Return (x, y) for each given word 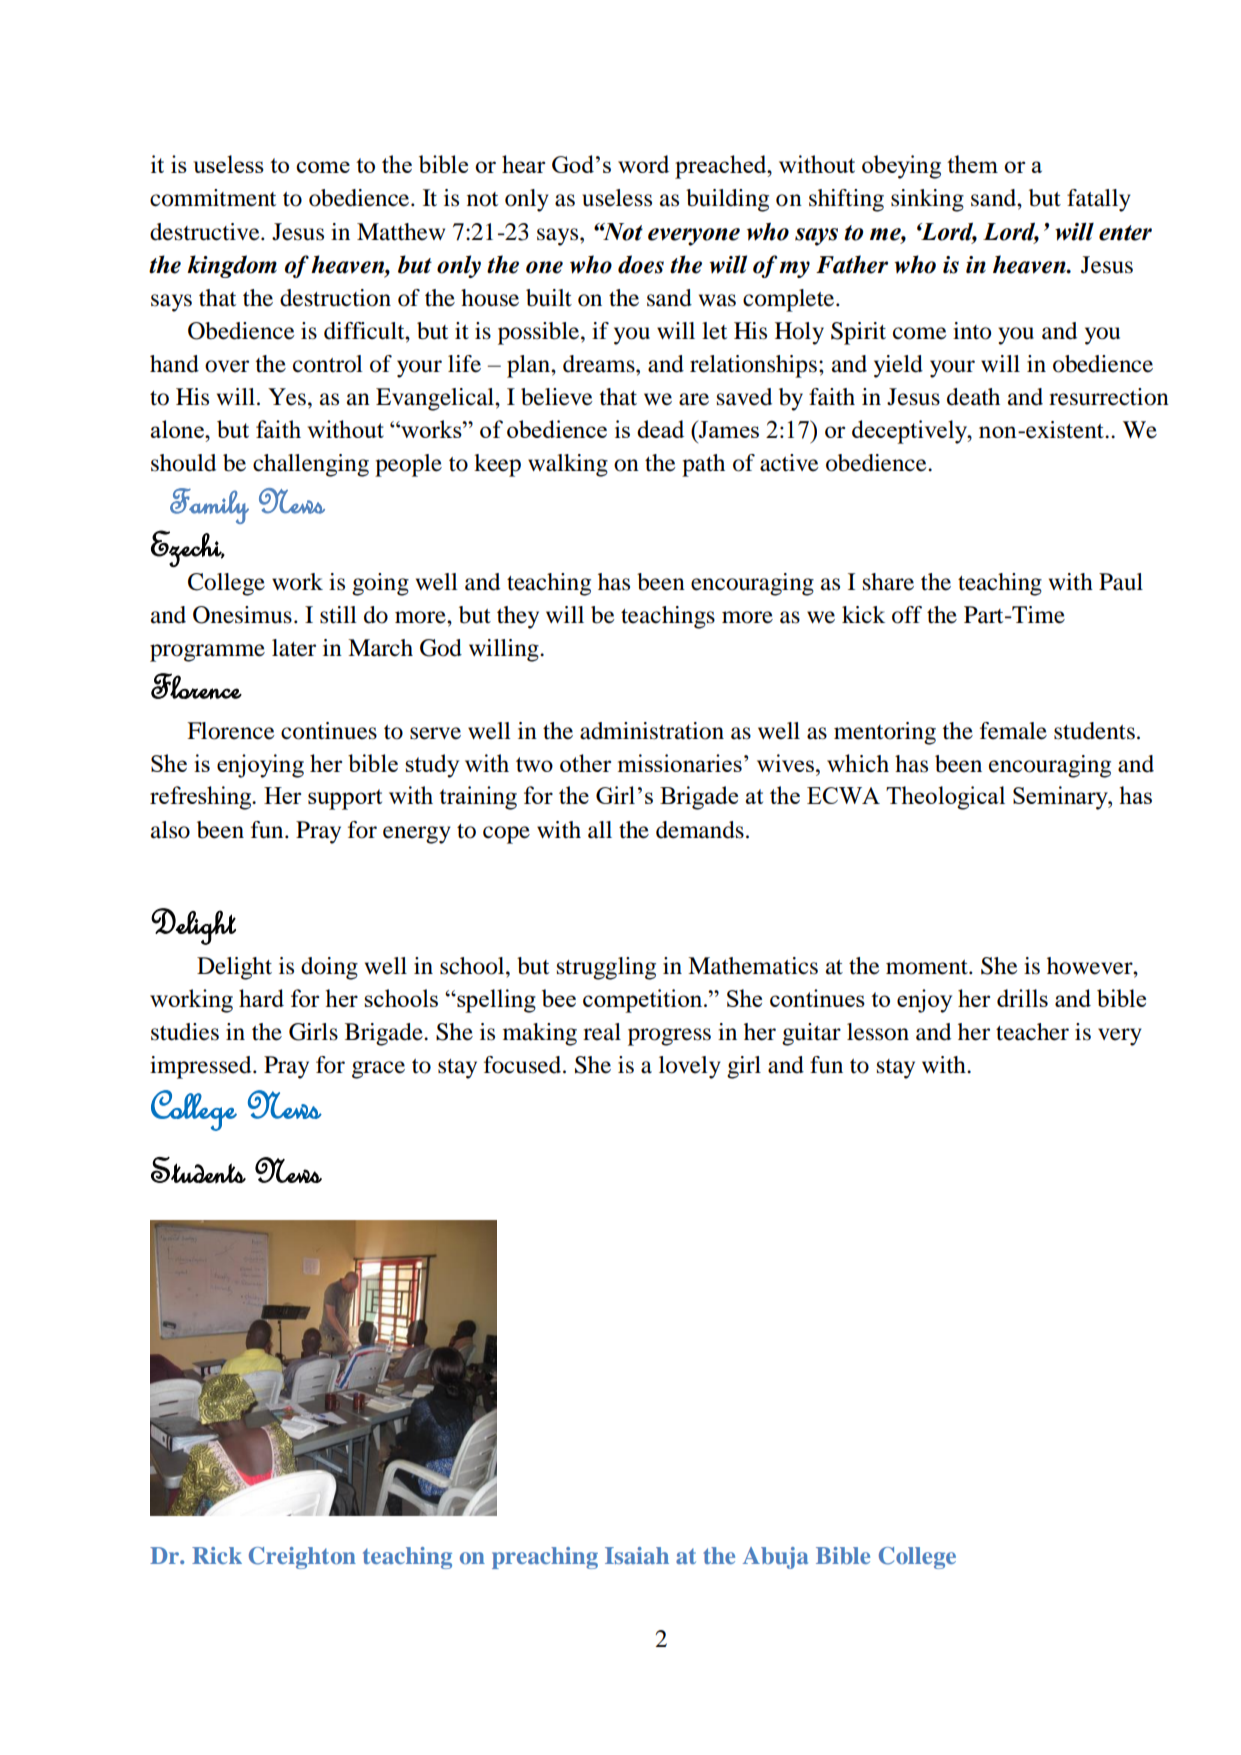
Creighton (302, 1558)
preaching (545, 1558)
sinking (927, 200)
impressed (202, 1067)
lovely (690, 1067)
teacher (1032, 1032)
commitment (213, 198)
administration (652, 731)
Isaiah (637, 1555)
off (907, 615)
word (643, 164)
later (294, 648)
